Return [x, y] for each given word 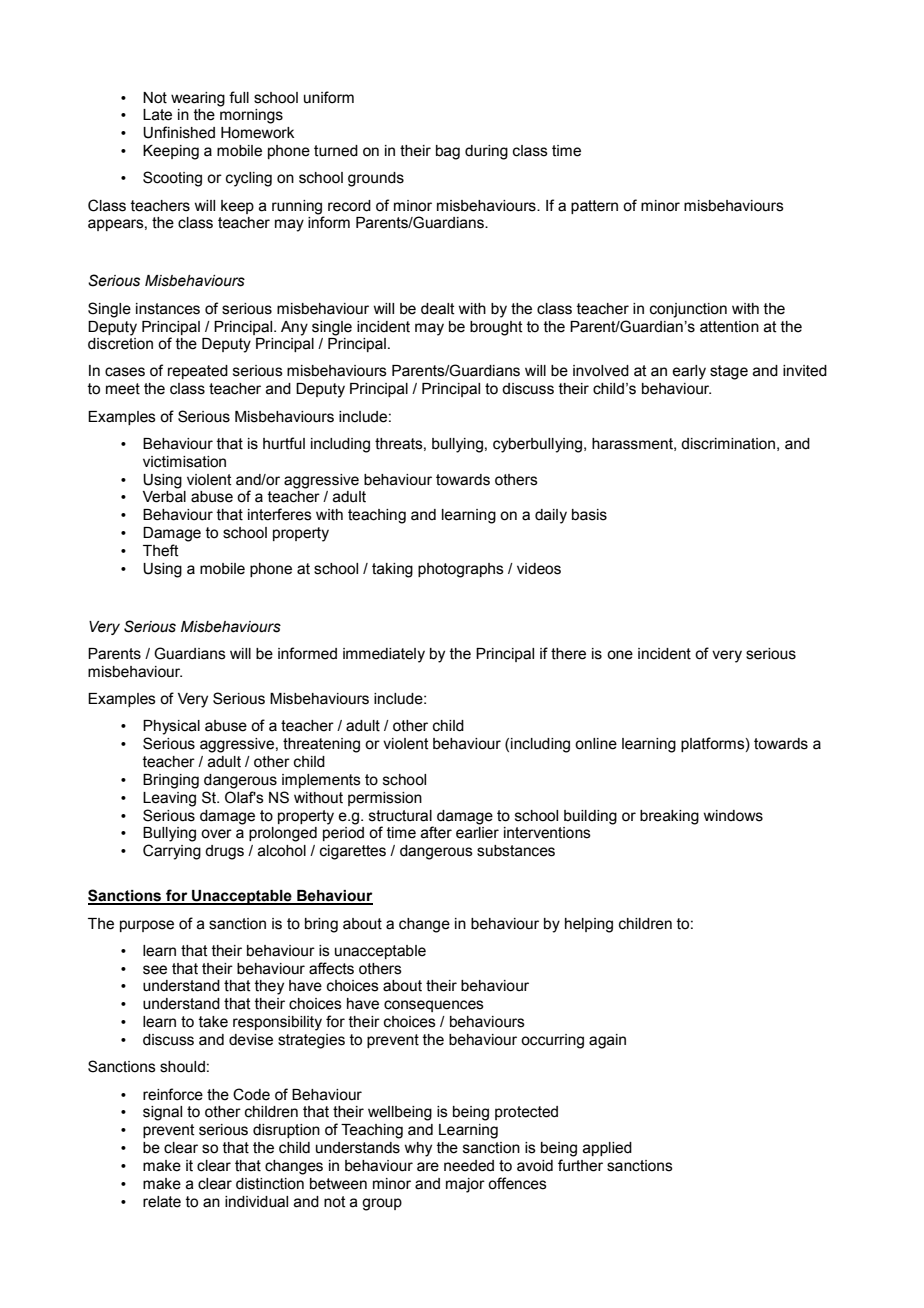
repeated [198, 372]
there [568, 654]
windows [733, 816]
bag [448, 152]
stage [729, 372]
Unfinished [179, 132]
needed [469, 1166]
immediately [384, 655]
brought [496, 328]
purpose [147, 926]
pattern [594, 207]
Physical [171, 727]
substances [516, 851]
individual [256, 1202]
